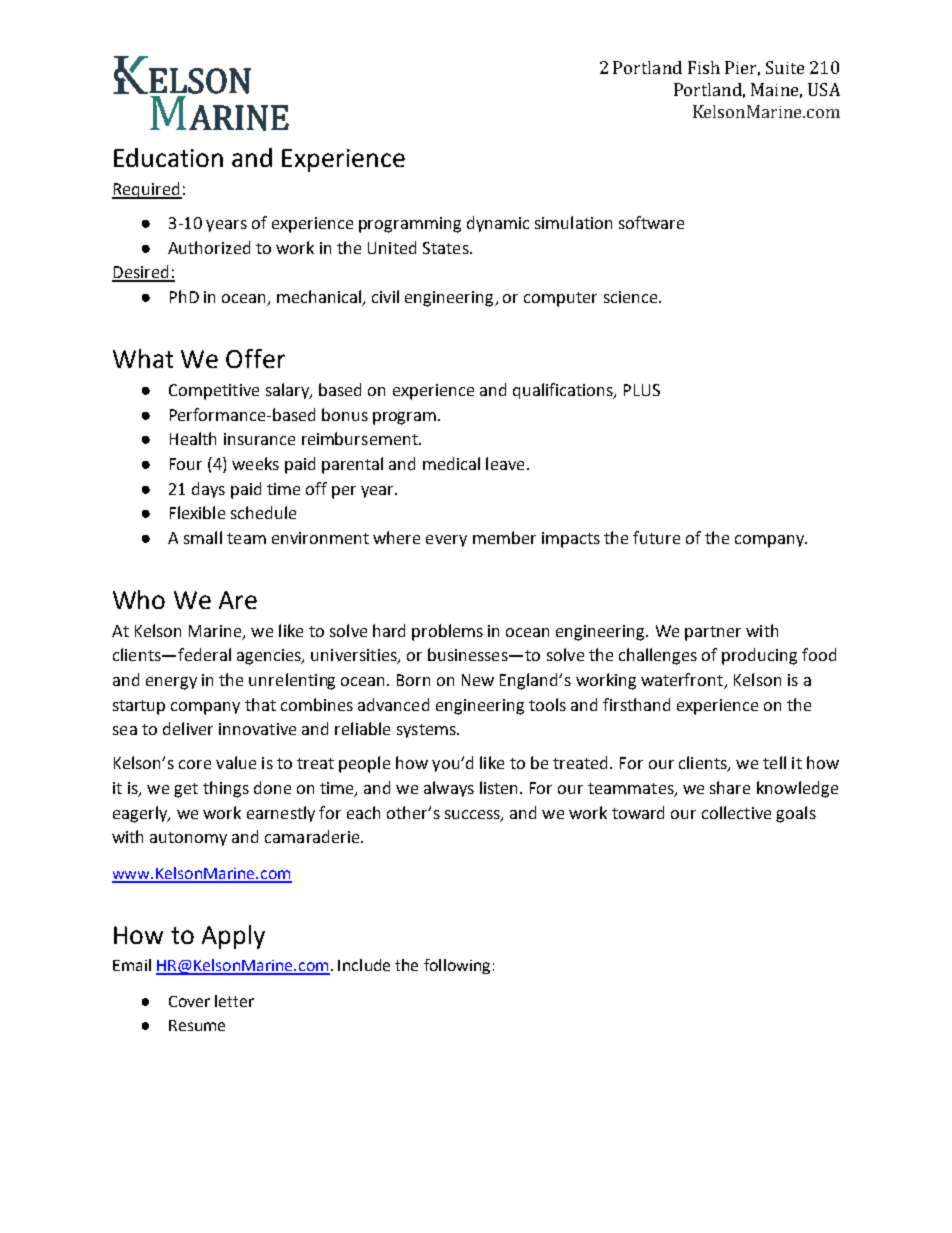 This page has width=952, height=1233. Describe the element at coordinates (168, 157) in the page. I see `Education` at that location.
